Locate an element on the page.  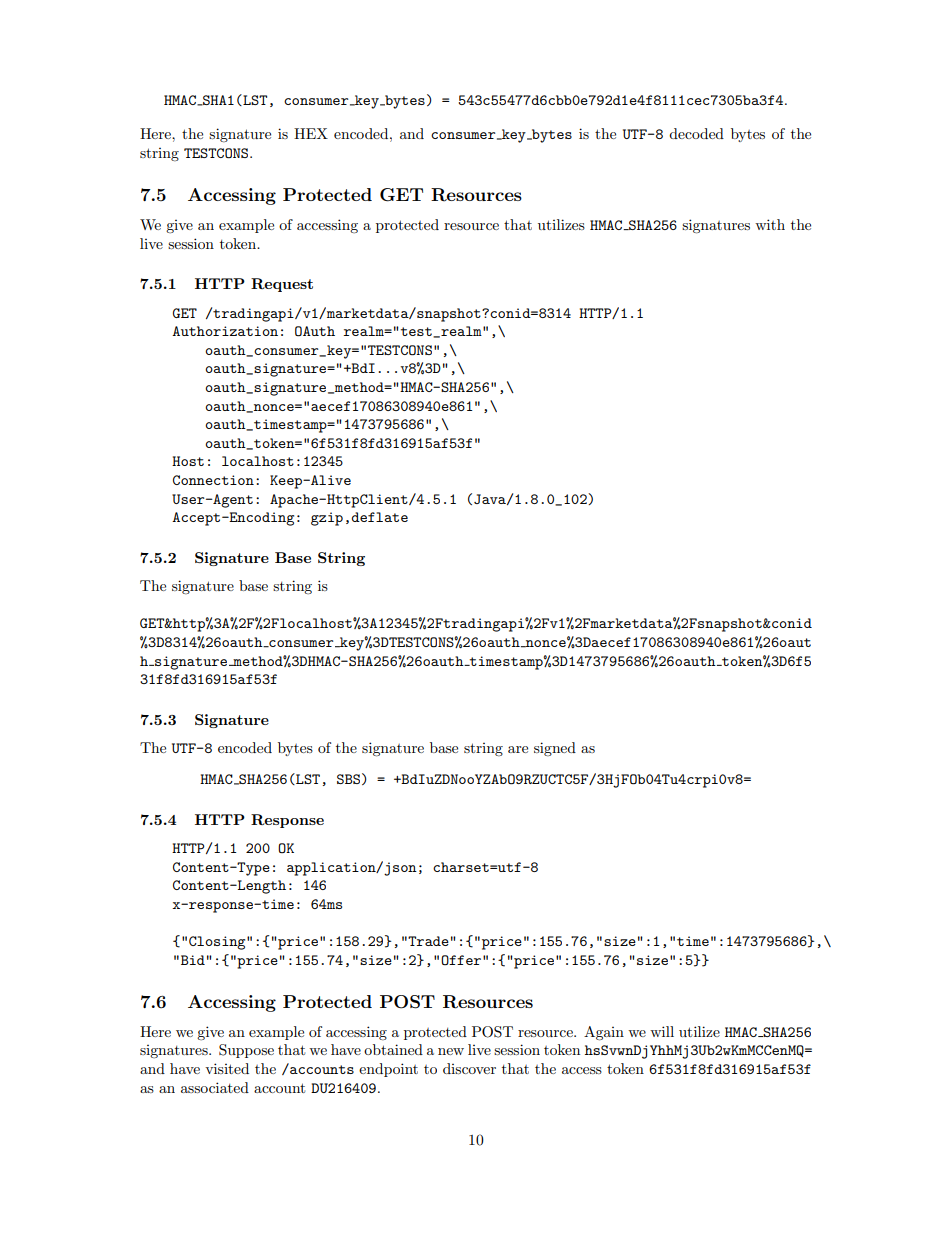
discover is located at coordinates (469, 1068).
